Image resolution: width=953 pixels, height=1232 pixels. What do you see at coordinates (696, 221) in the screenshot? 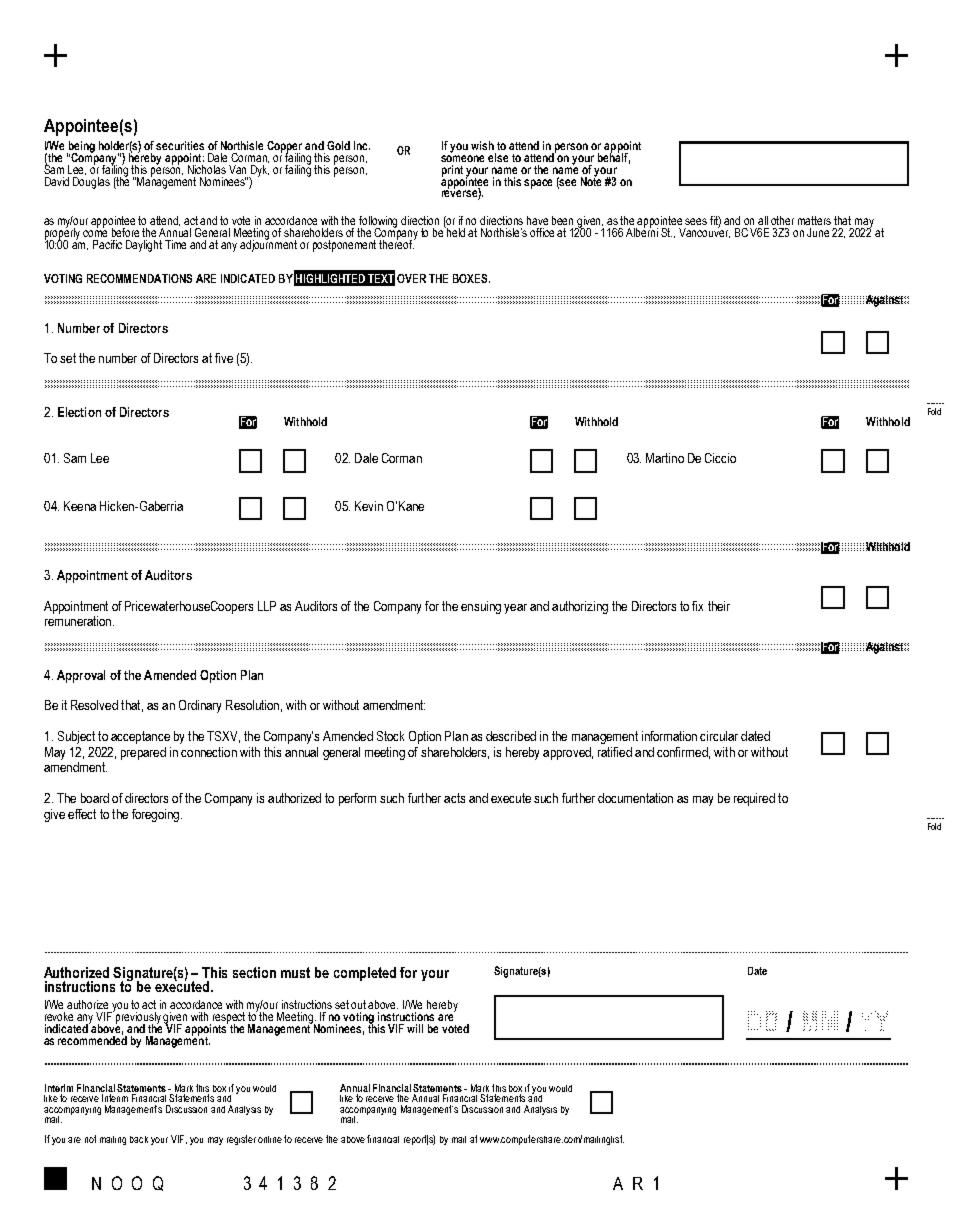
I see `sees` at bounding box center [696, 221].
